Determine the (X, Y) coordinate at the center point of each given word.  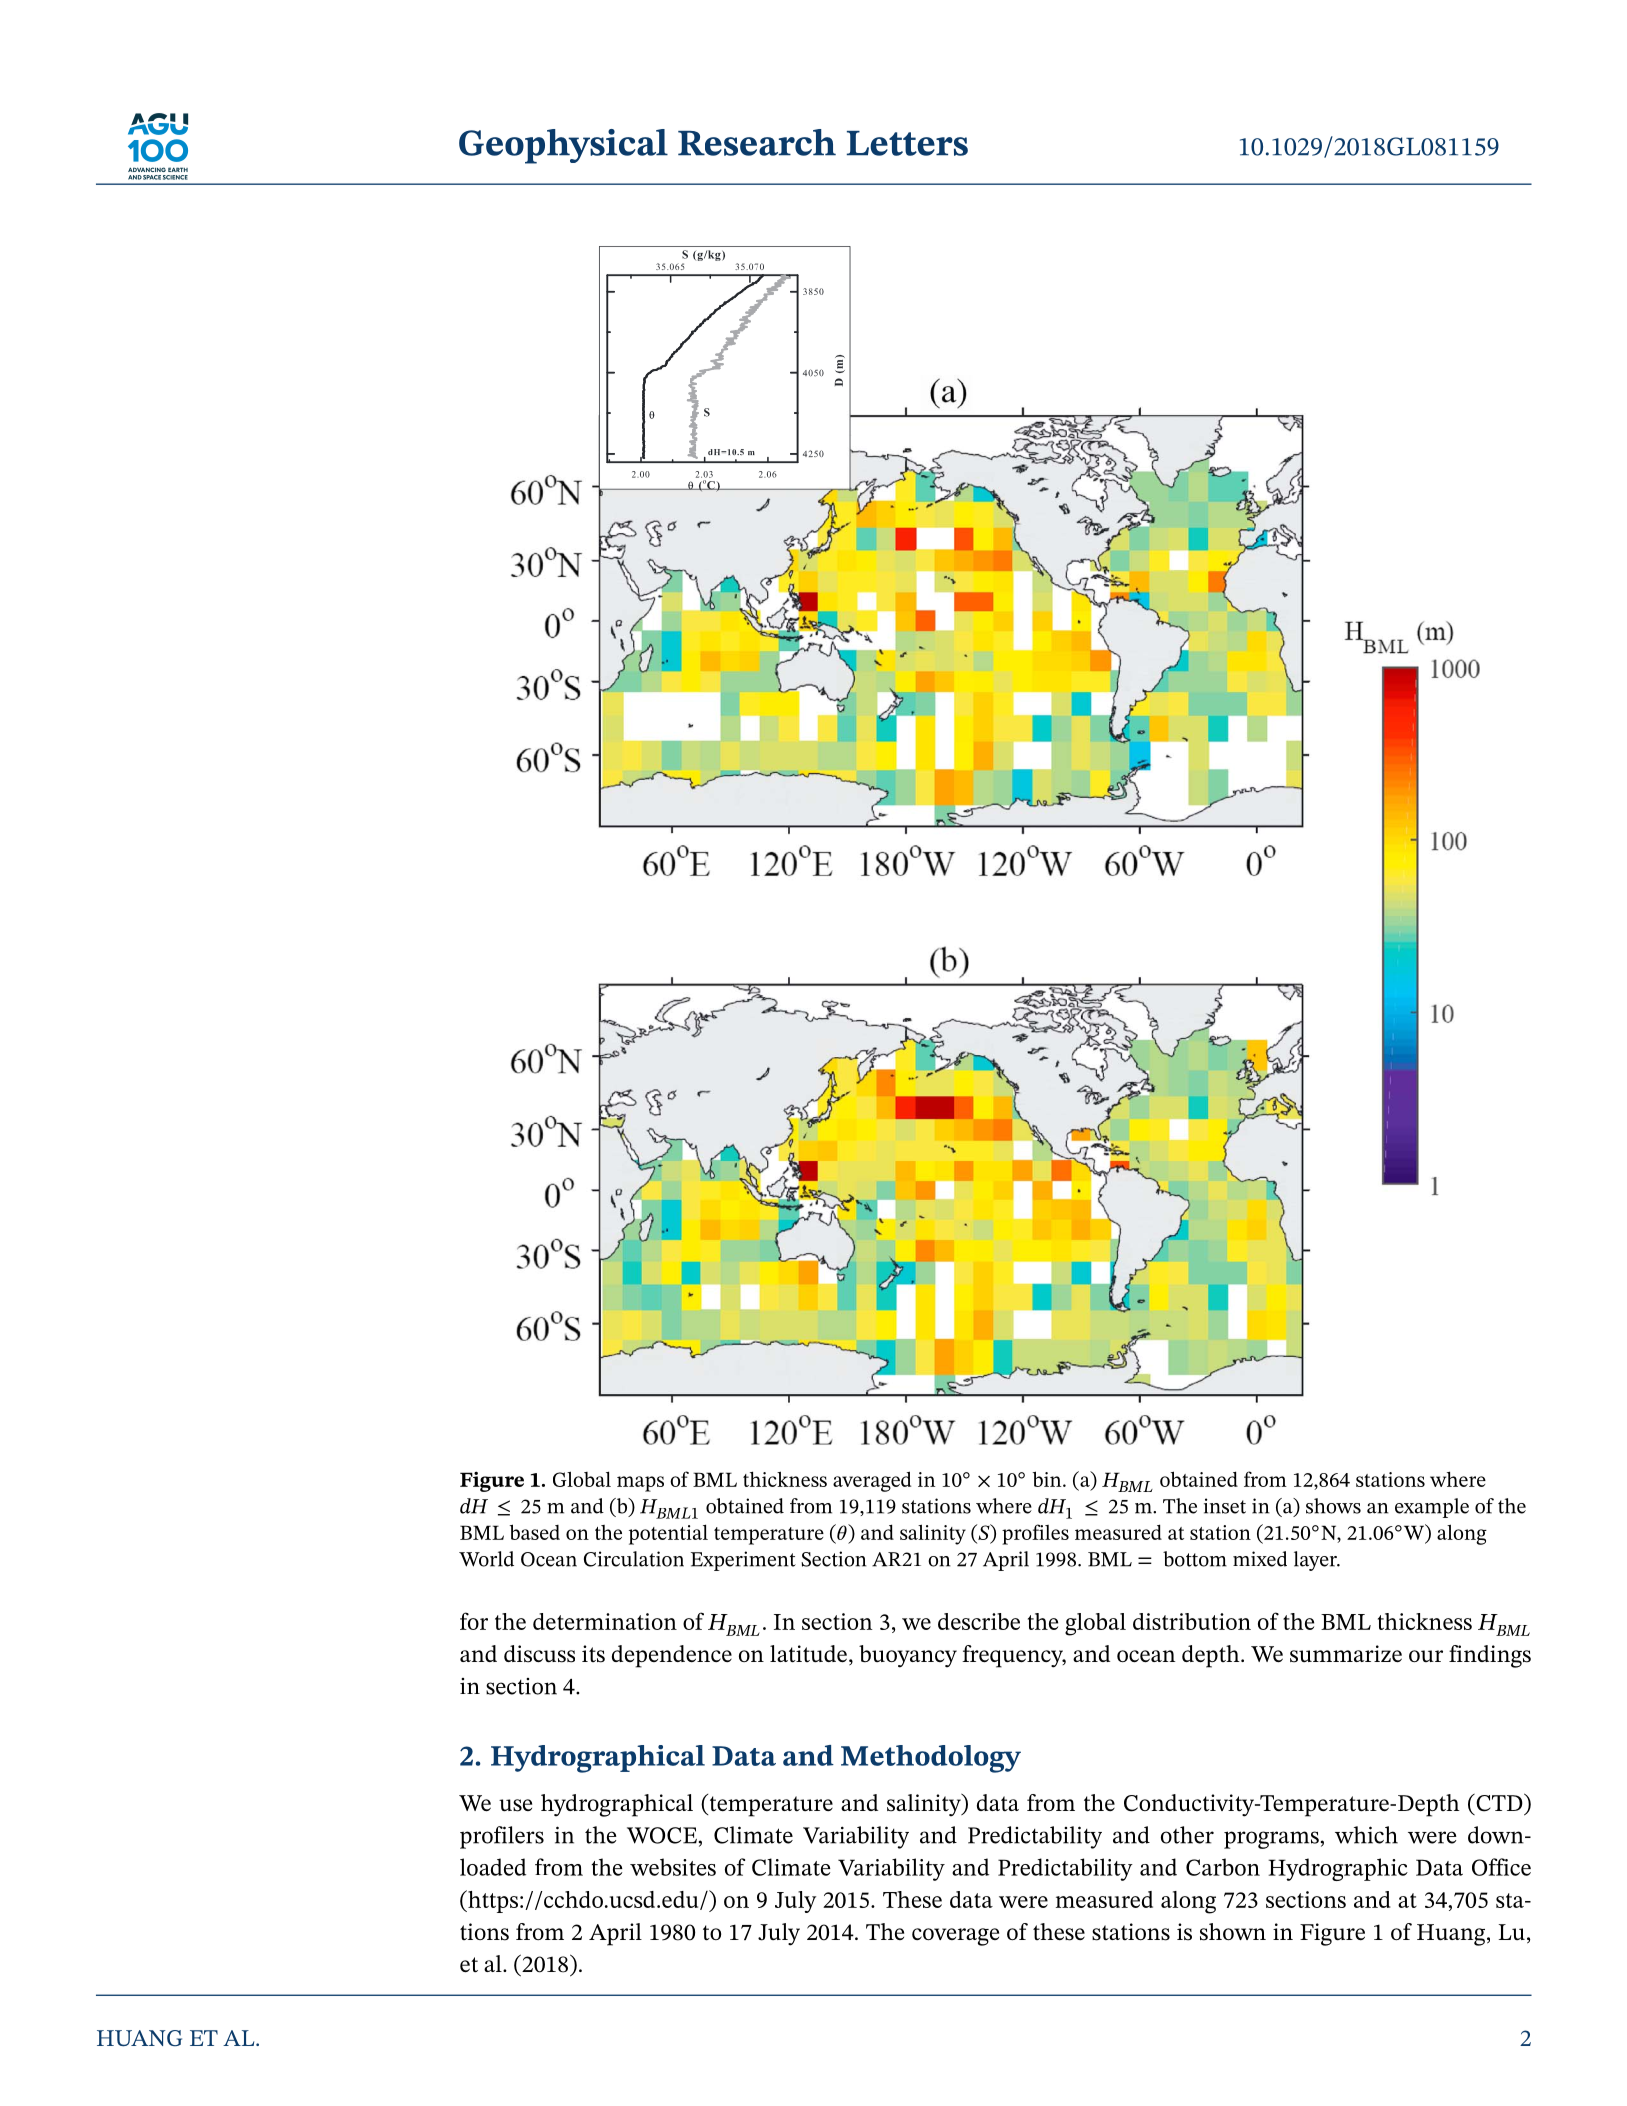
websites (673, 1867)
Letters (907, 143)
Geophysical (563, 146)
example (1432, 1508)
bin (1048, 1479)
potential (668, 1534)
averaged (872, 1481)
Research (757, 142)
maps (640, 1484)
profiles (1035, 1534)
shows (1333, 1506)
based (535, 1532)
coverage (955, 1937)
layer (1317, 1561)
